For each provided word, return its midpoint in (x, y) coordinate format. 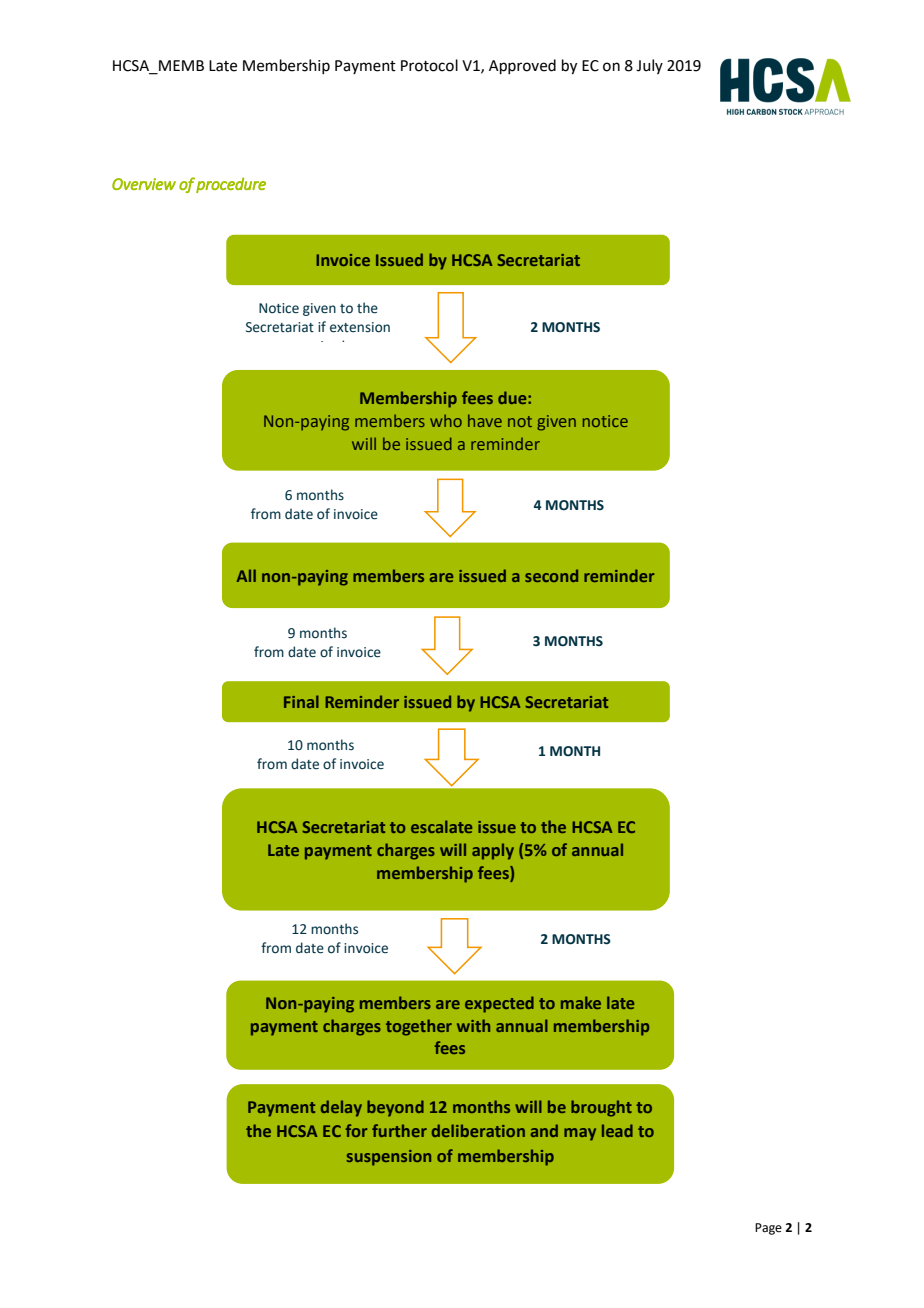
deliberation (478, 1130)
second (551, 575)
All (246, 575)
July (649, 66)
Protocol (429, 65)
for (356, 1130)
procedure (231, 185)
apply (493, 851)
